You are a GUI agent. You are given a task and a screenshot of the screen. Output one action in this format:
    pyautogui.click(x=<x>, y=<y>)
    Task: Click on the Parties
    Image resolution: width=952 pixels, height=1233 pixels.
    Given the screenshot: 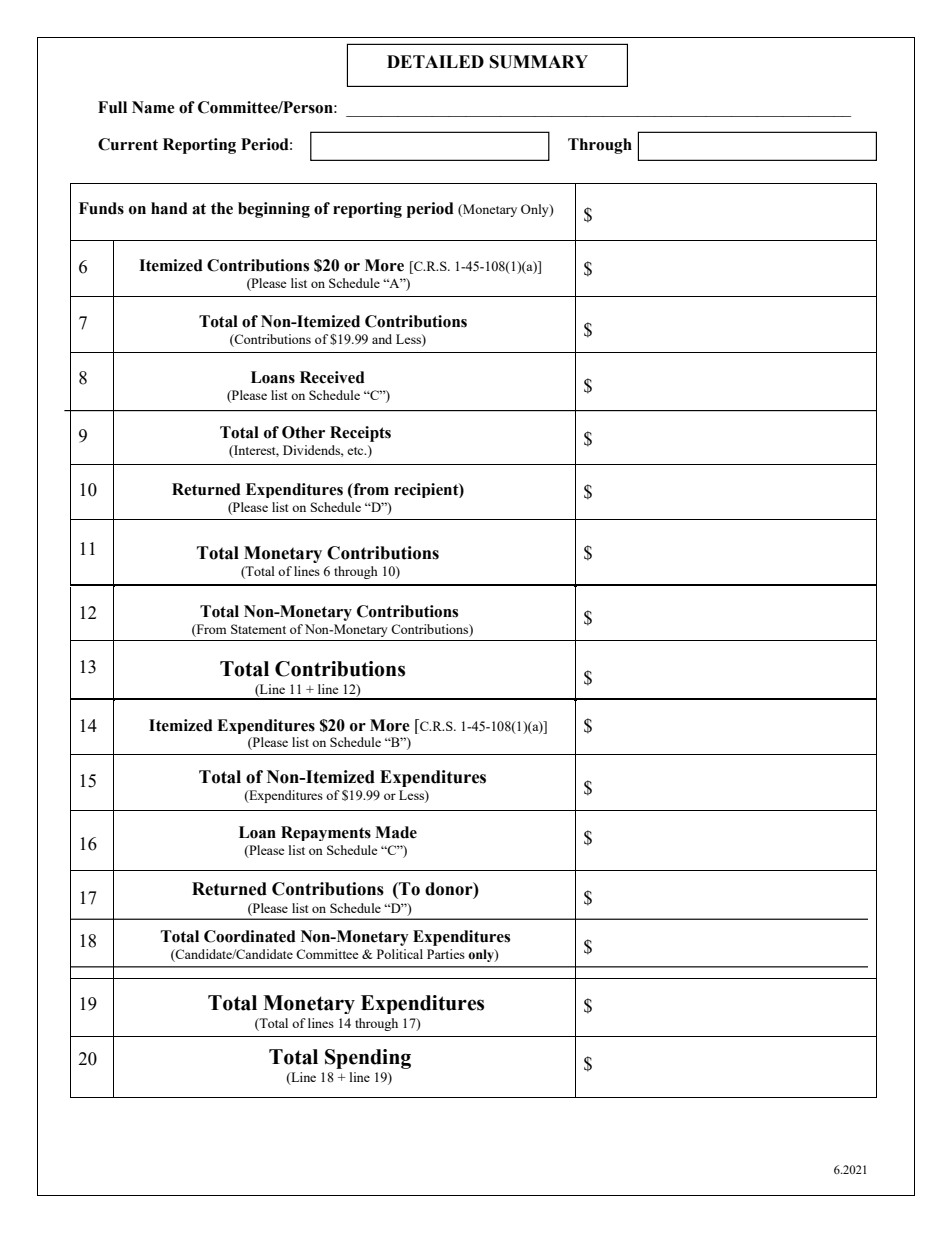 What is the action you would take?
    pyautogui.click(x=446, y=954)
